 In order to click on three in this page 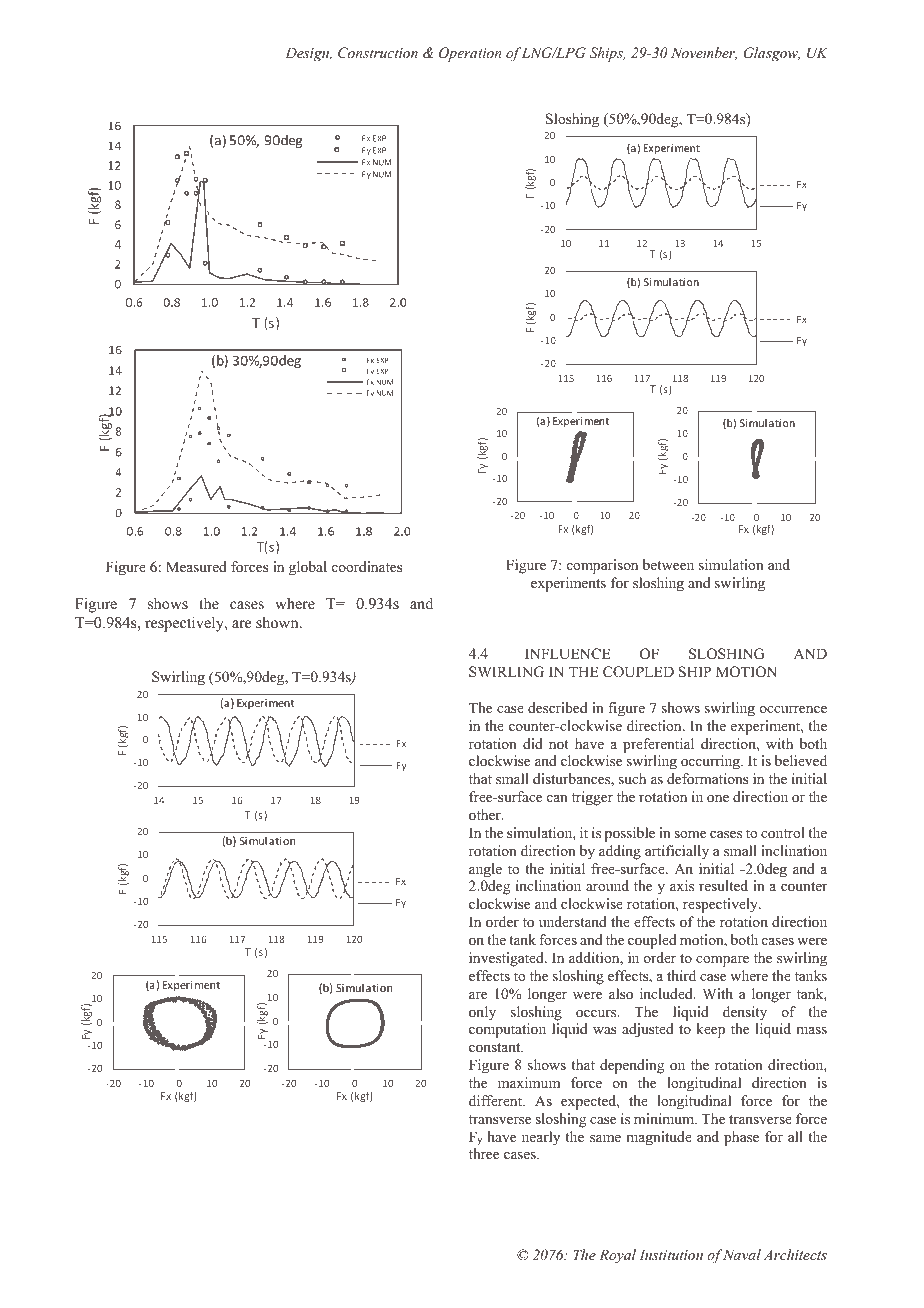, I will do `click(484, 1153)`.
